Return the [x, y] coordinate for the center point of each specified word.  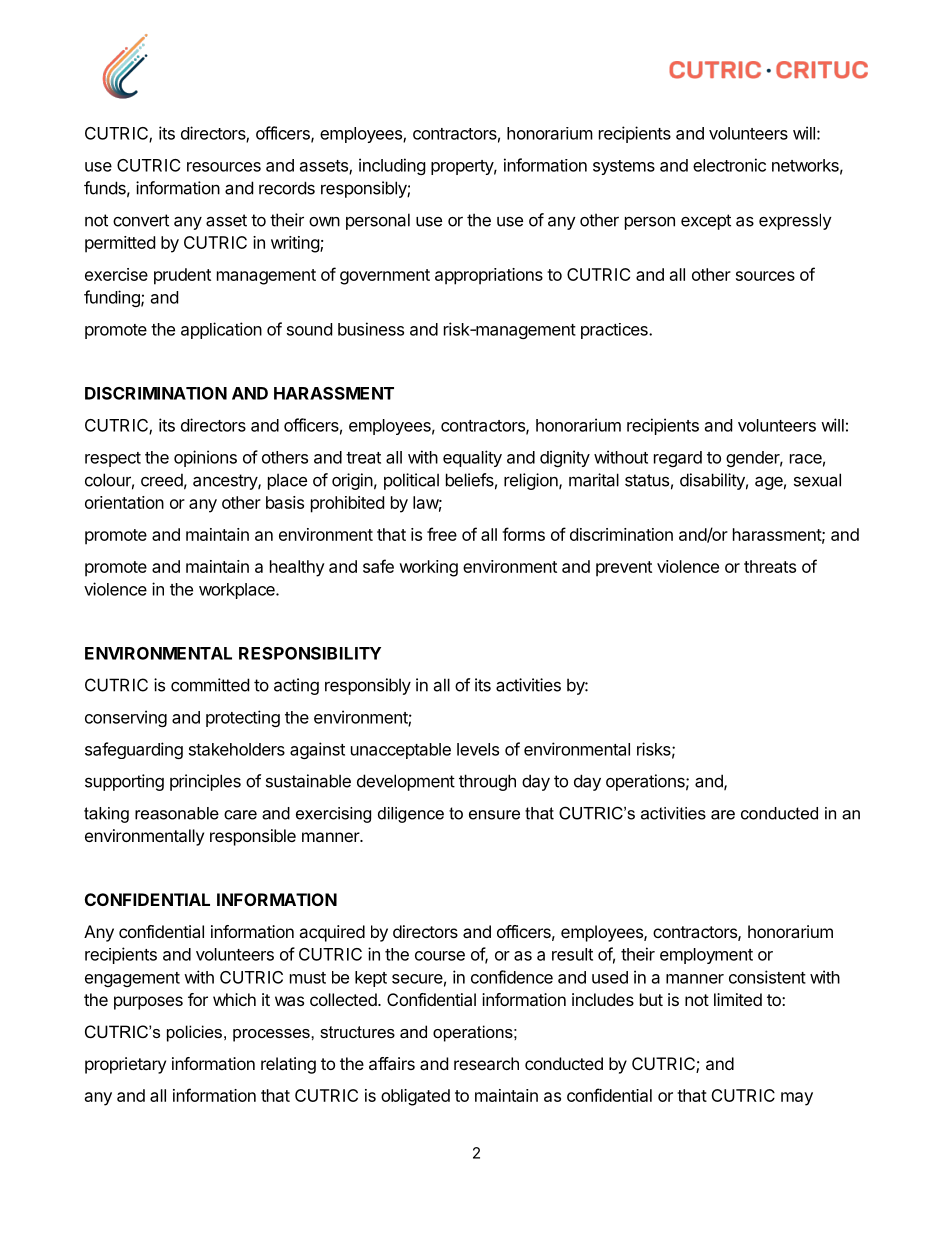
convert [141, 220]
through [487, 782]
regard [678, 459]
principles [205, 782]
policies [194, 1033]
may [797, 1099]
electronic [729, 165]
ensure [494, 815]
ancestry [226, 482]
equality [472, 458]
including [392, 166]
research [486, 1063]
